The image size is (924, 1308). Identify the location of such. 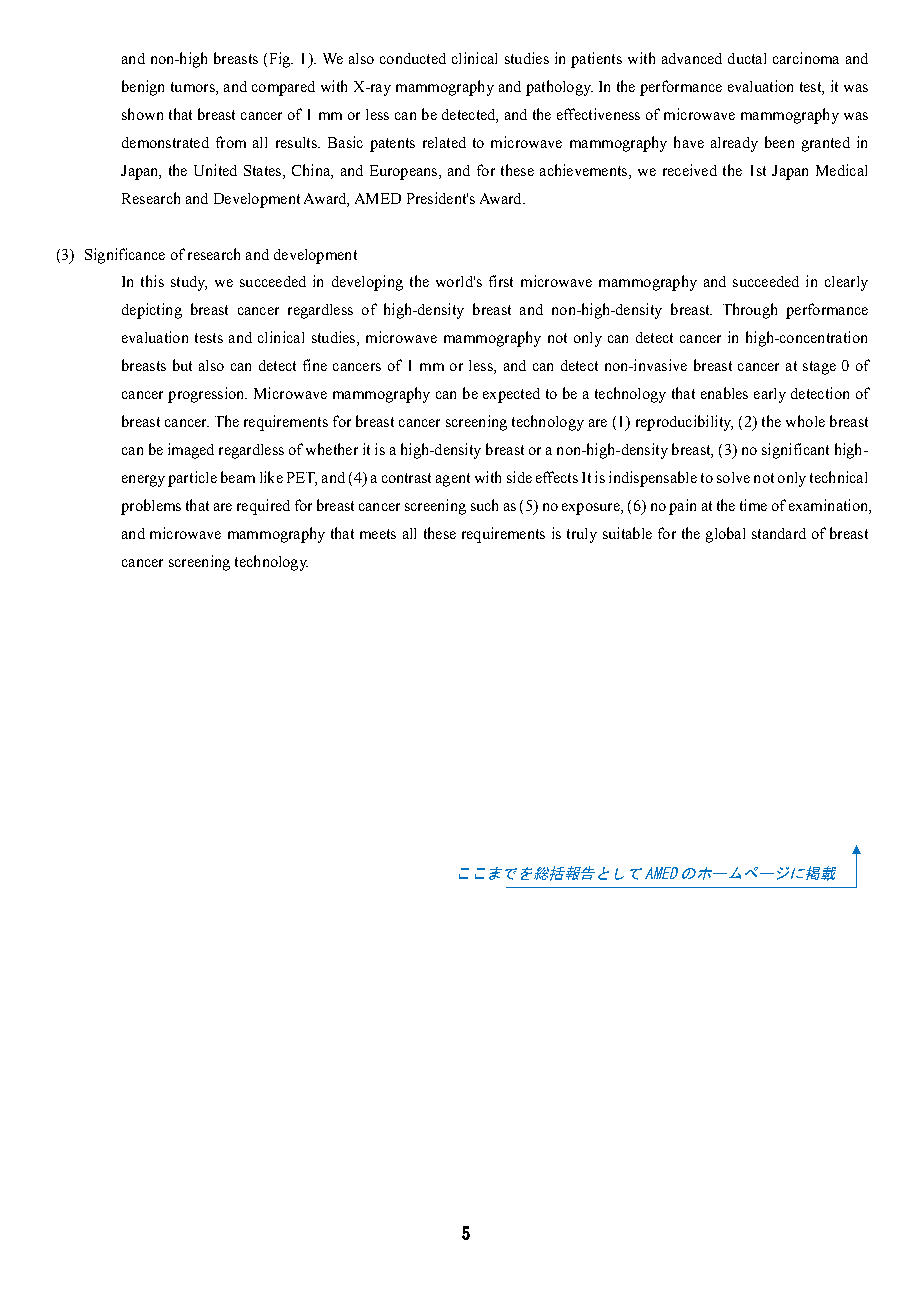
(484, 505).
